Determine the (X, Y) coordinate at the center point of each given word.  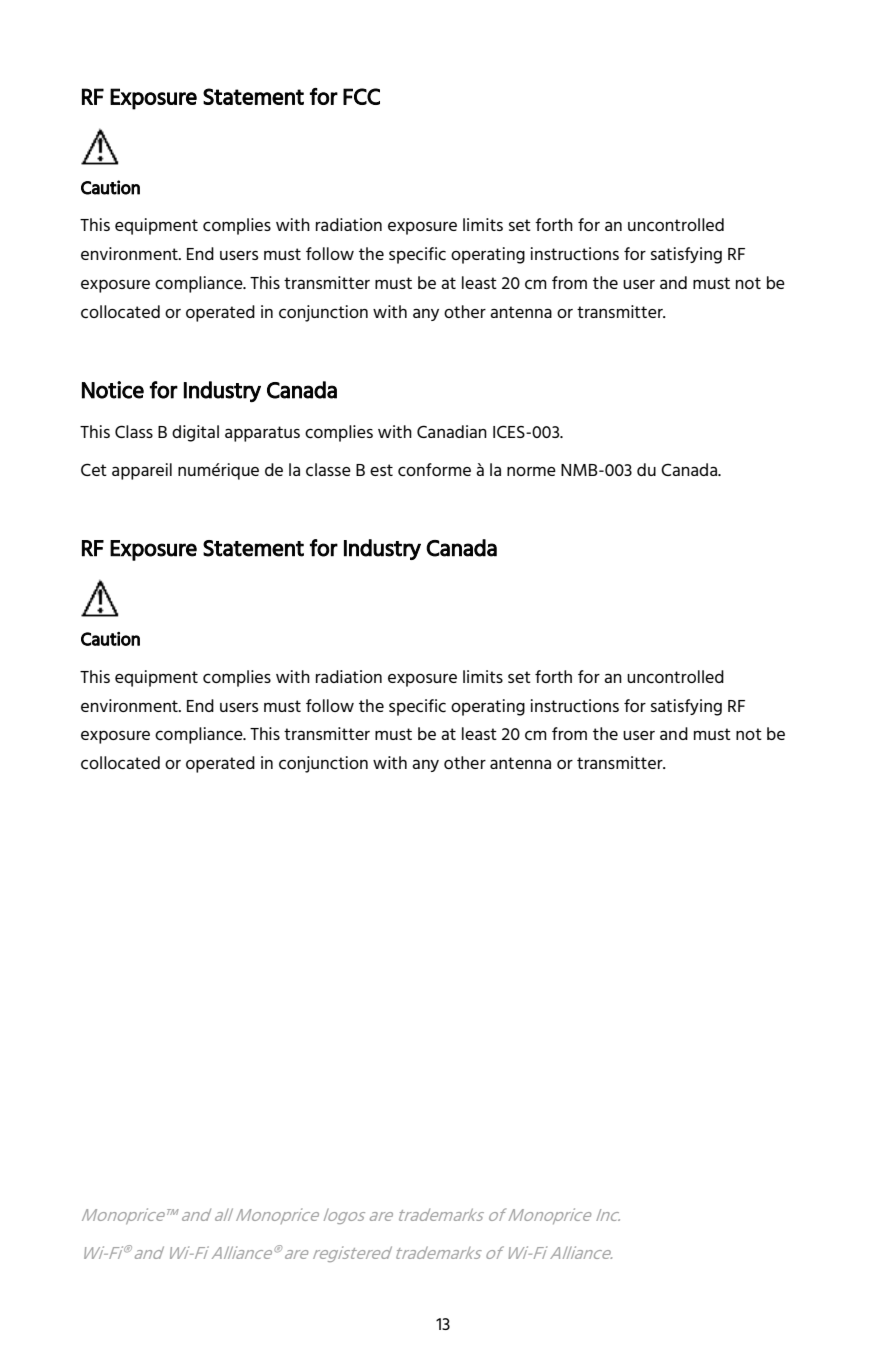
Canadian (452, 431)
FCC (361, 96)
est (381, 470)
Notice (113, 390)
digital (195, 433)
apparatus (262, 434)
